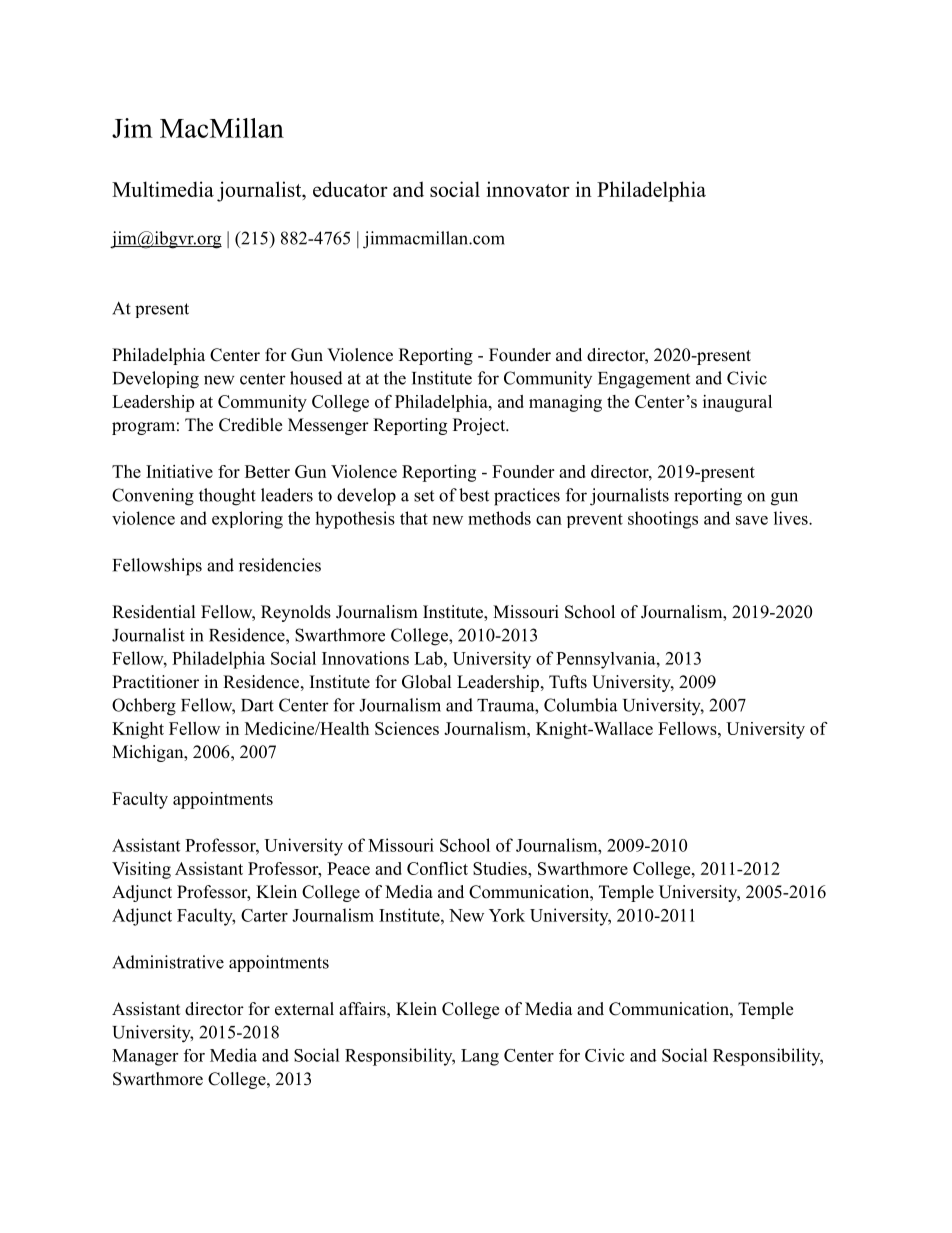 This page has height=1233, width=952. I want to click on Residential, so click(154, 612).
